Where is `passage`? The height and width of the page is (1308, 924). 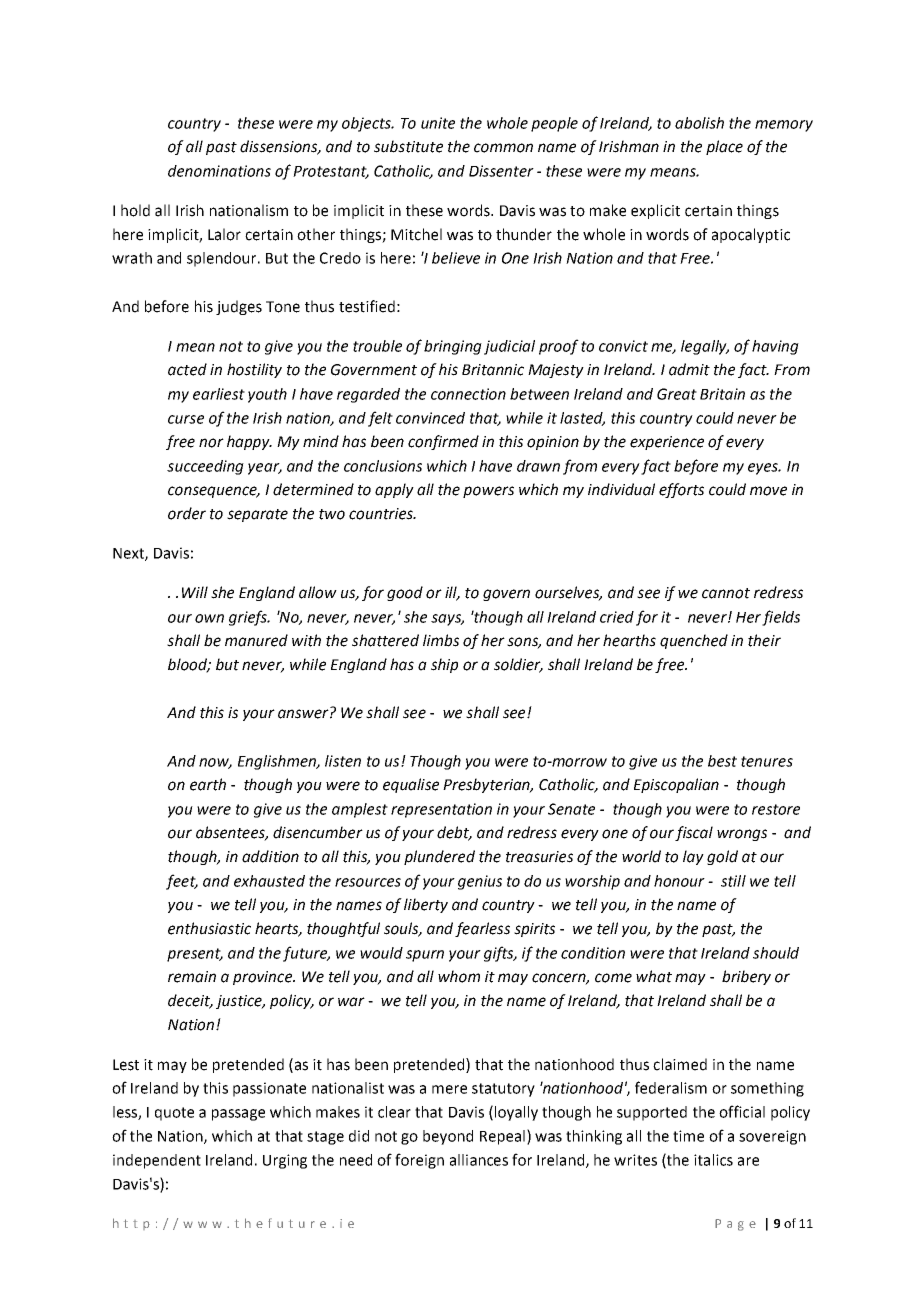 passage is located at coordinates (238, 1115).
